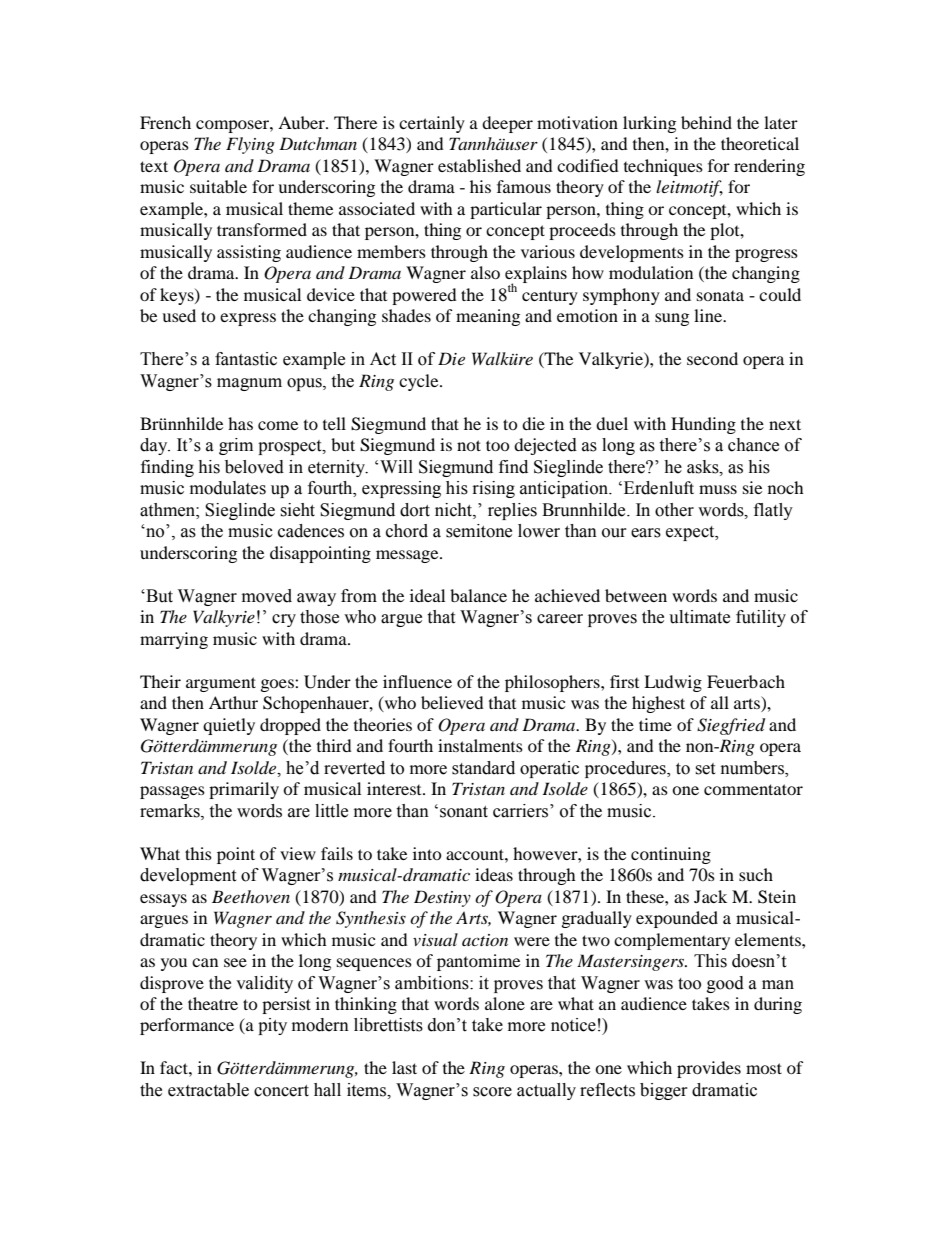 This document has height=1233, width=952. What do you see at coordinates (208, 1090) in the document?
I see `extractable` at bounding box center [208, 1090].
